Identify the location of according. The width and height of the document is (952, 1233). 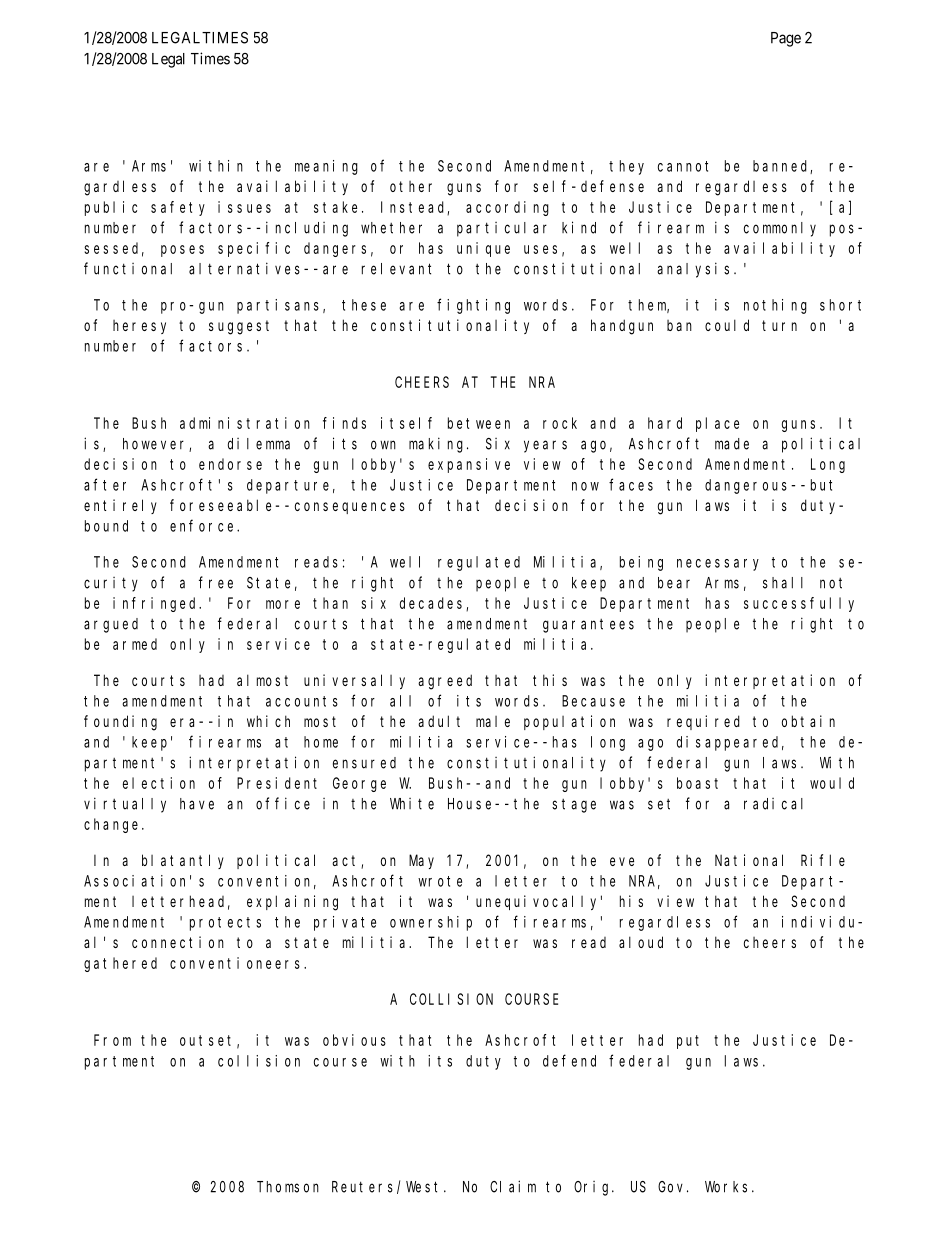
(507, 208).
